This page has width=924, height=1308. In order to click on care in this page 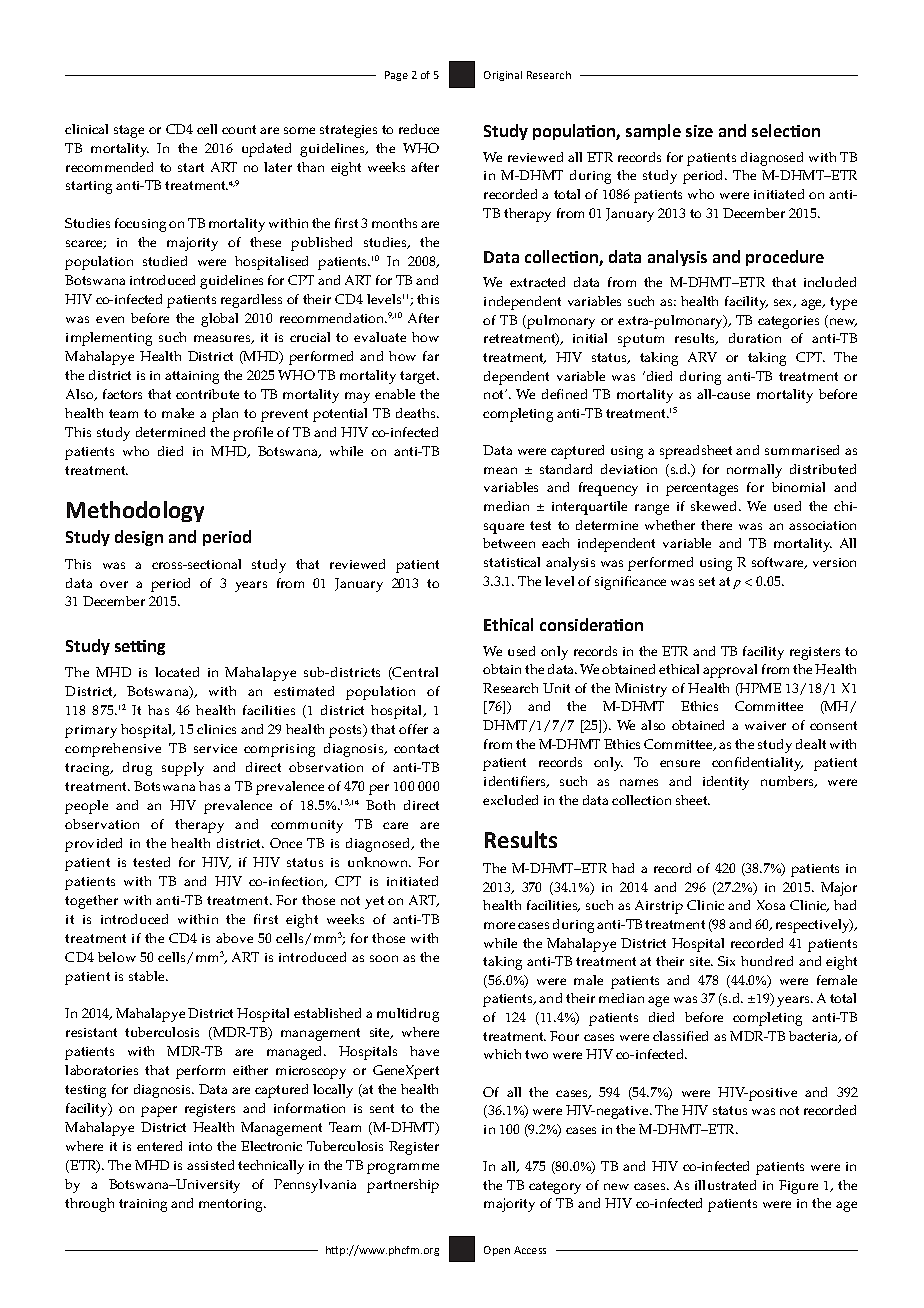, I will do `click(395, 825)`.
